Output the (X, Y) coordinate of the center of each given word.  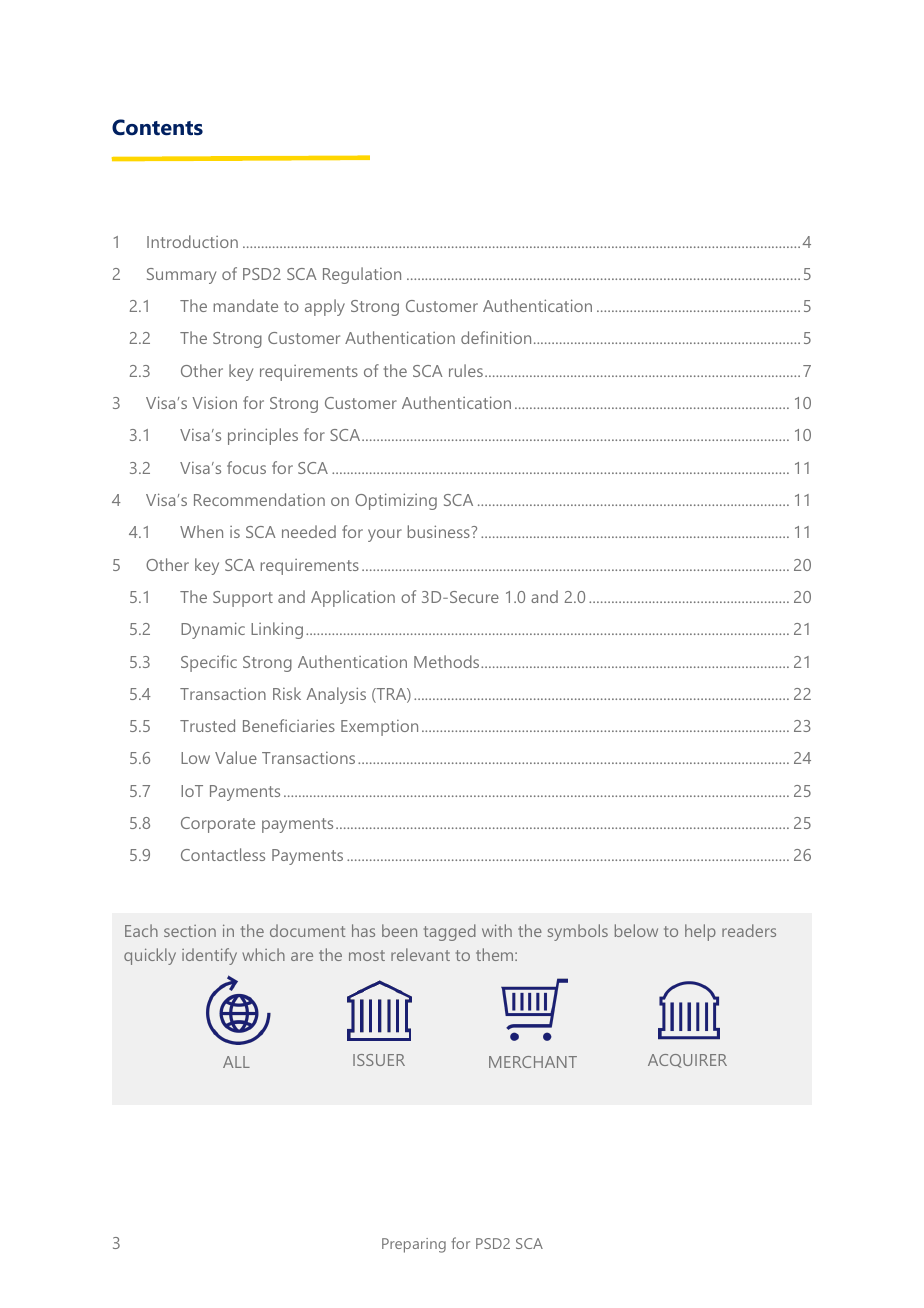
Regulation (362, 275)
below (636, 930)
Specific (209, 663)
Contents (157, 127)
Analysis (336, 695)
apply (325, 307)
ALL (236, 1062)
